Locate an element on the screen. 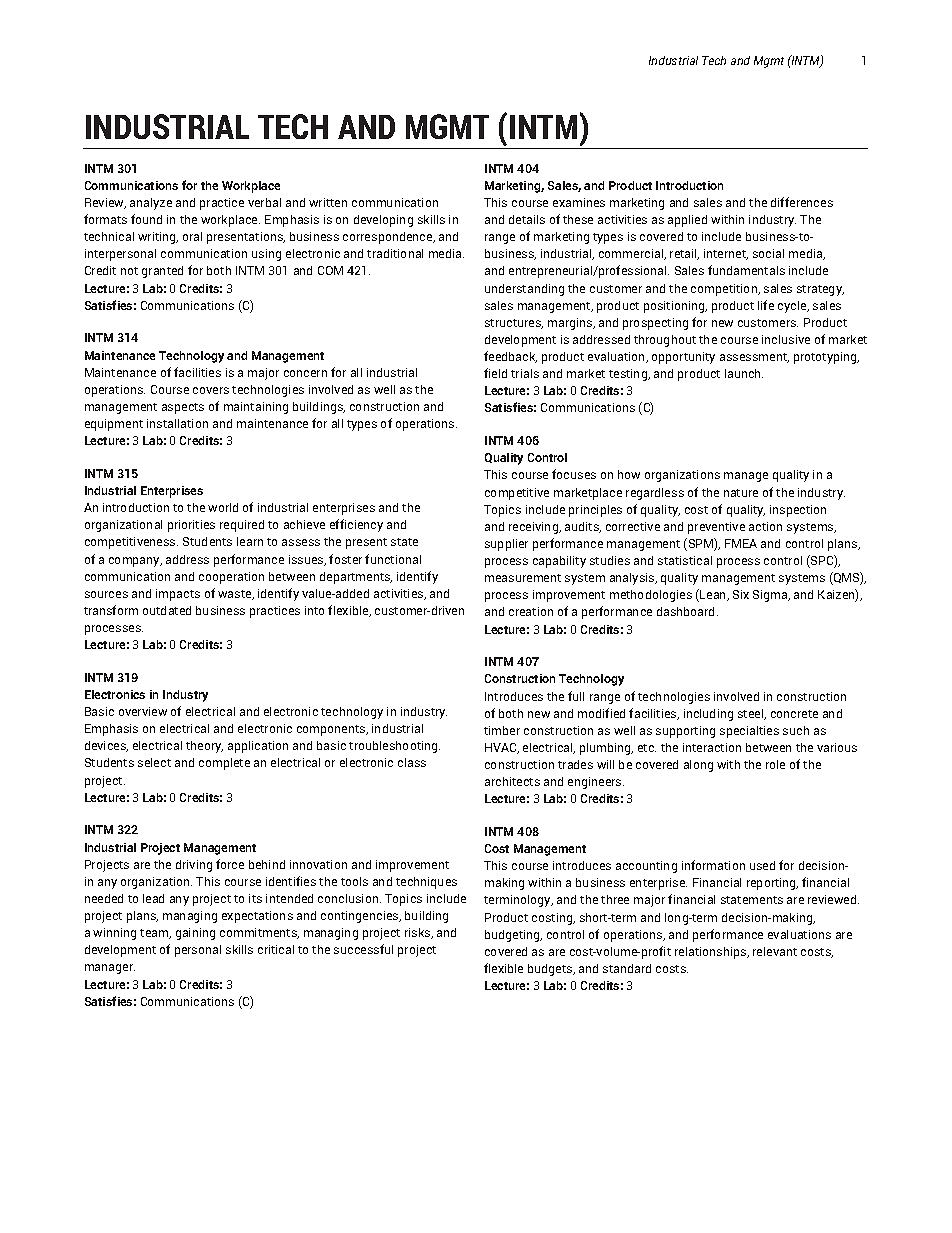 The image size is (952, 1233). nature is located at coordinates (741, 493).
